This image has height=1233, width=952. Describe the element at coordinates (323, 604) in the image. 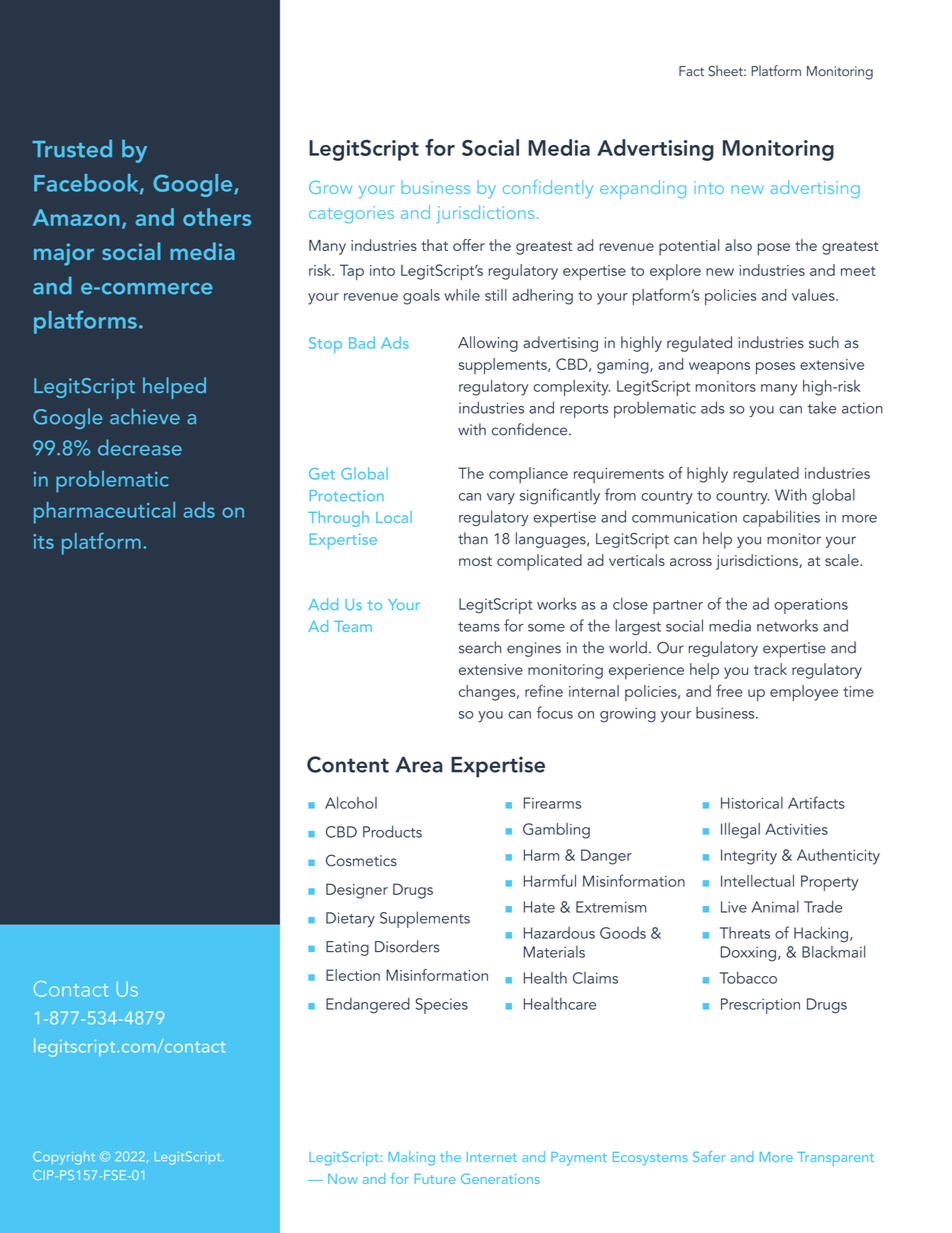

I see `Add` at that location.
